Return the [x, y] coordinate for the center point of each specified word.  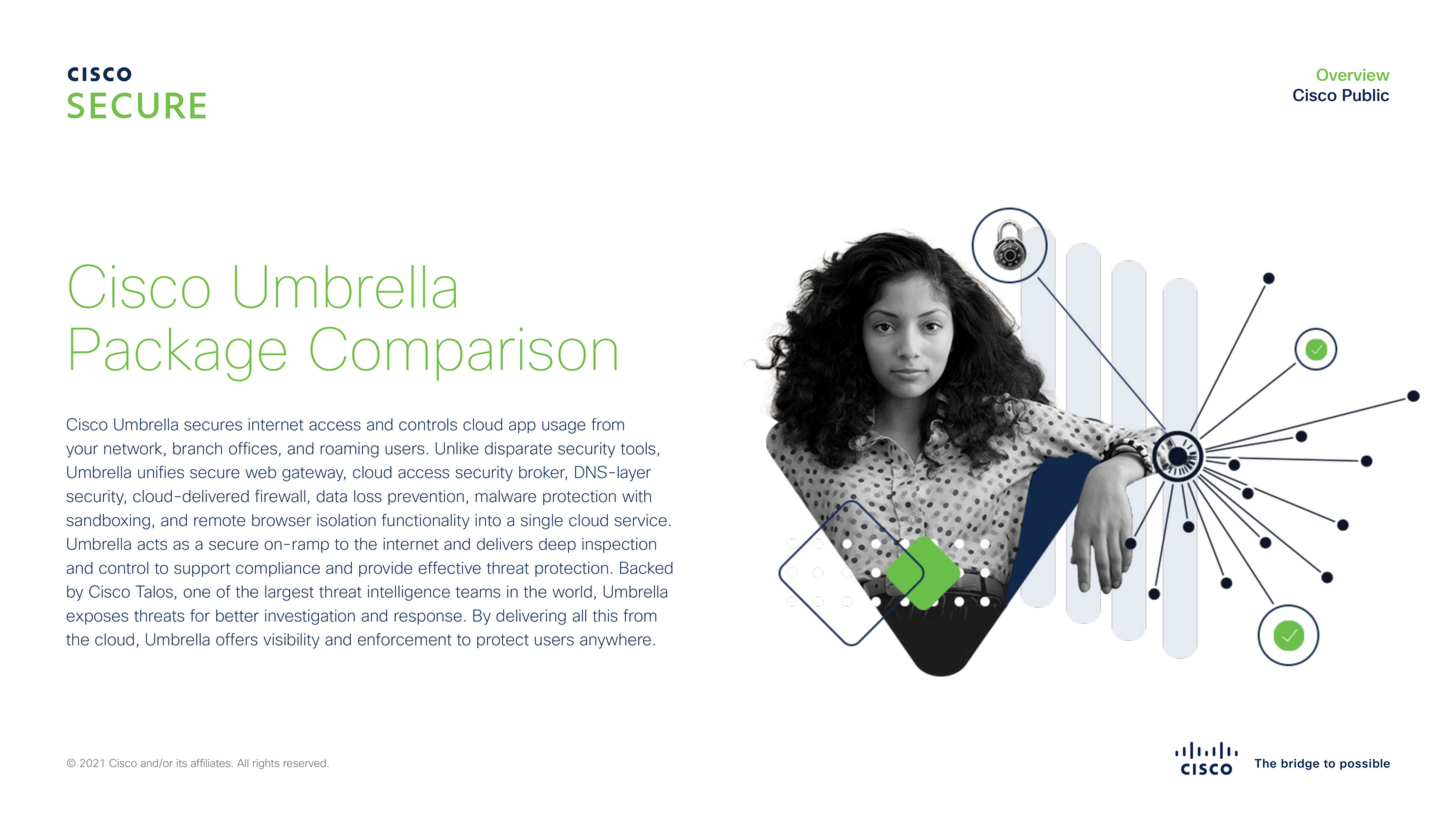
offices [253, 448]
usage [564, 427]
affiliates [212, 763]
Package [178, 355]
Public [1366, 95]
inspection [619, 545]
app [522, 427]
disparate [518, 449]
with [636, 496]
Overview [1353, 74]
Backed [646, 567]
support [202, 570]
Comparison [463, 354]
